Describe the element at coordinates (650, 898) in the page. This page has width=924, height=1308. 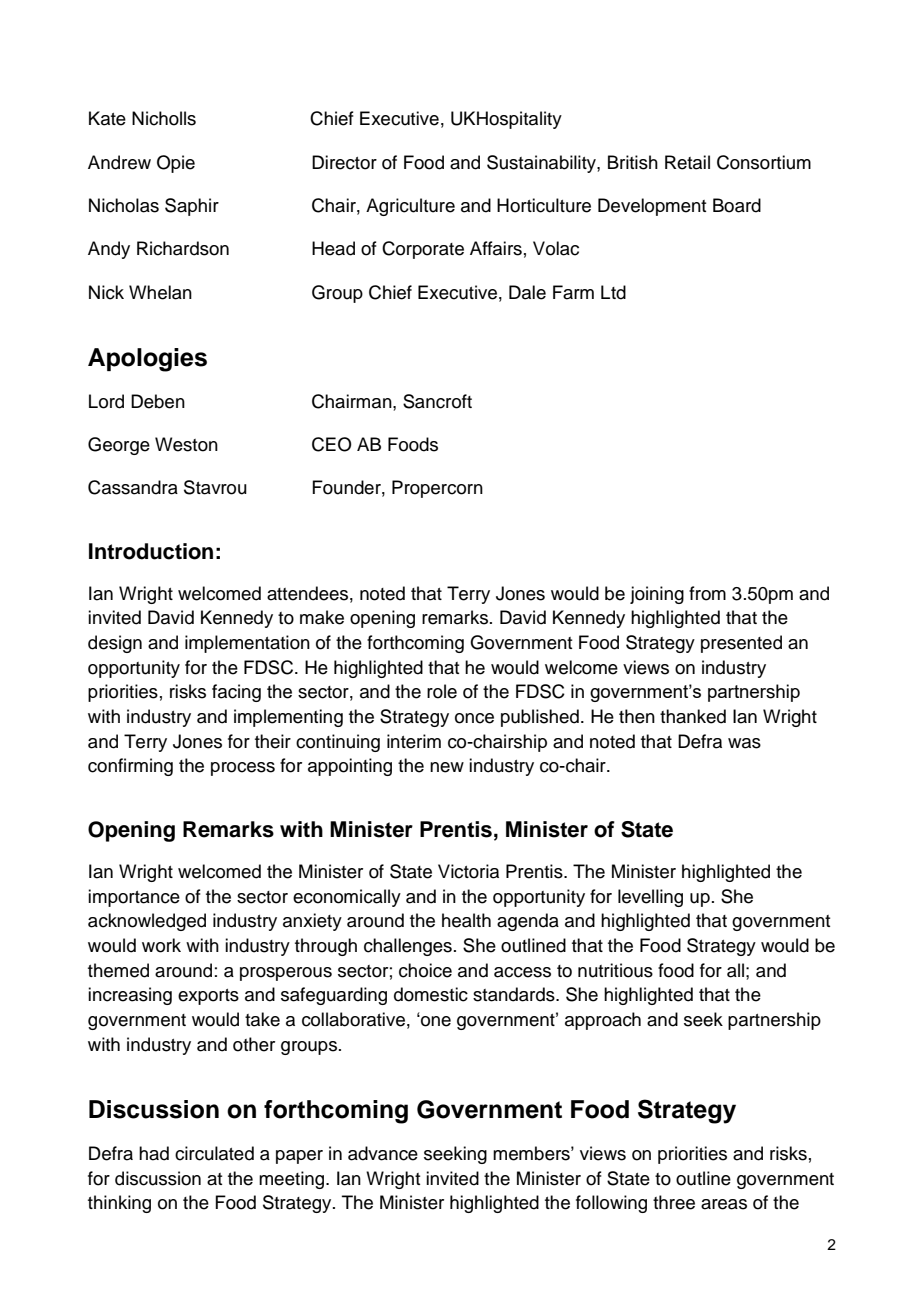
I see `levelling` at that location.
